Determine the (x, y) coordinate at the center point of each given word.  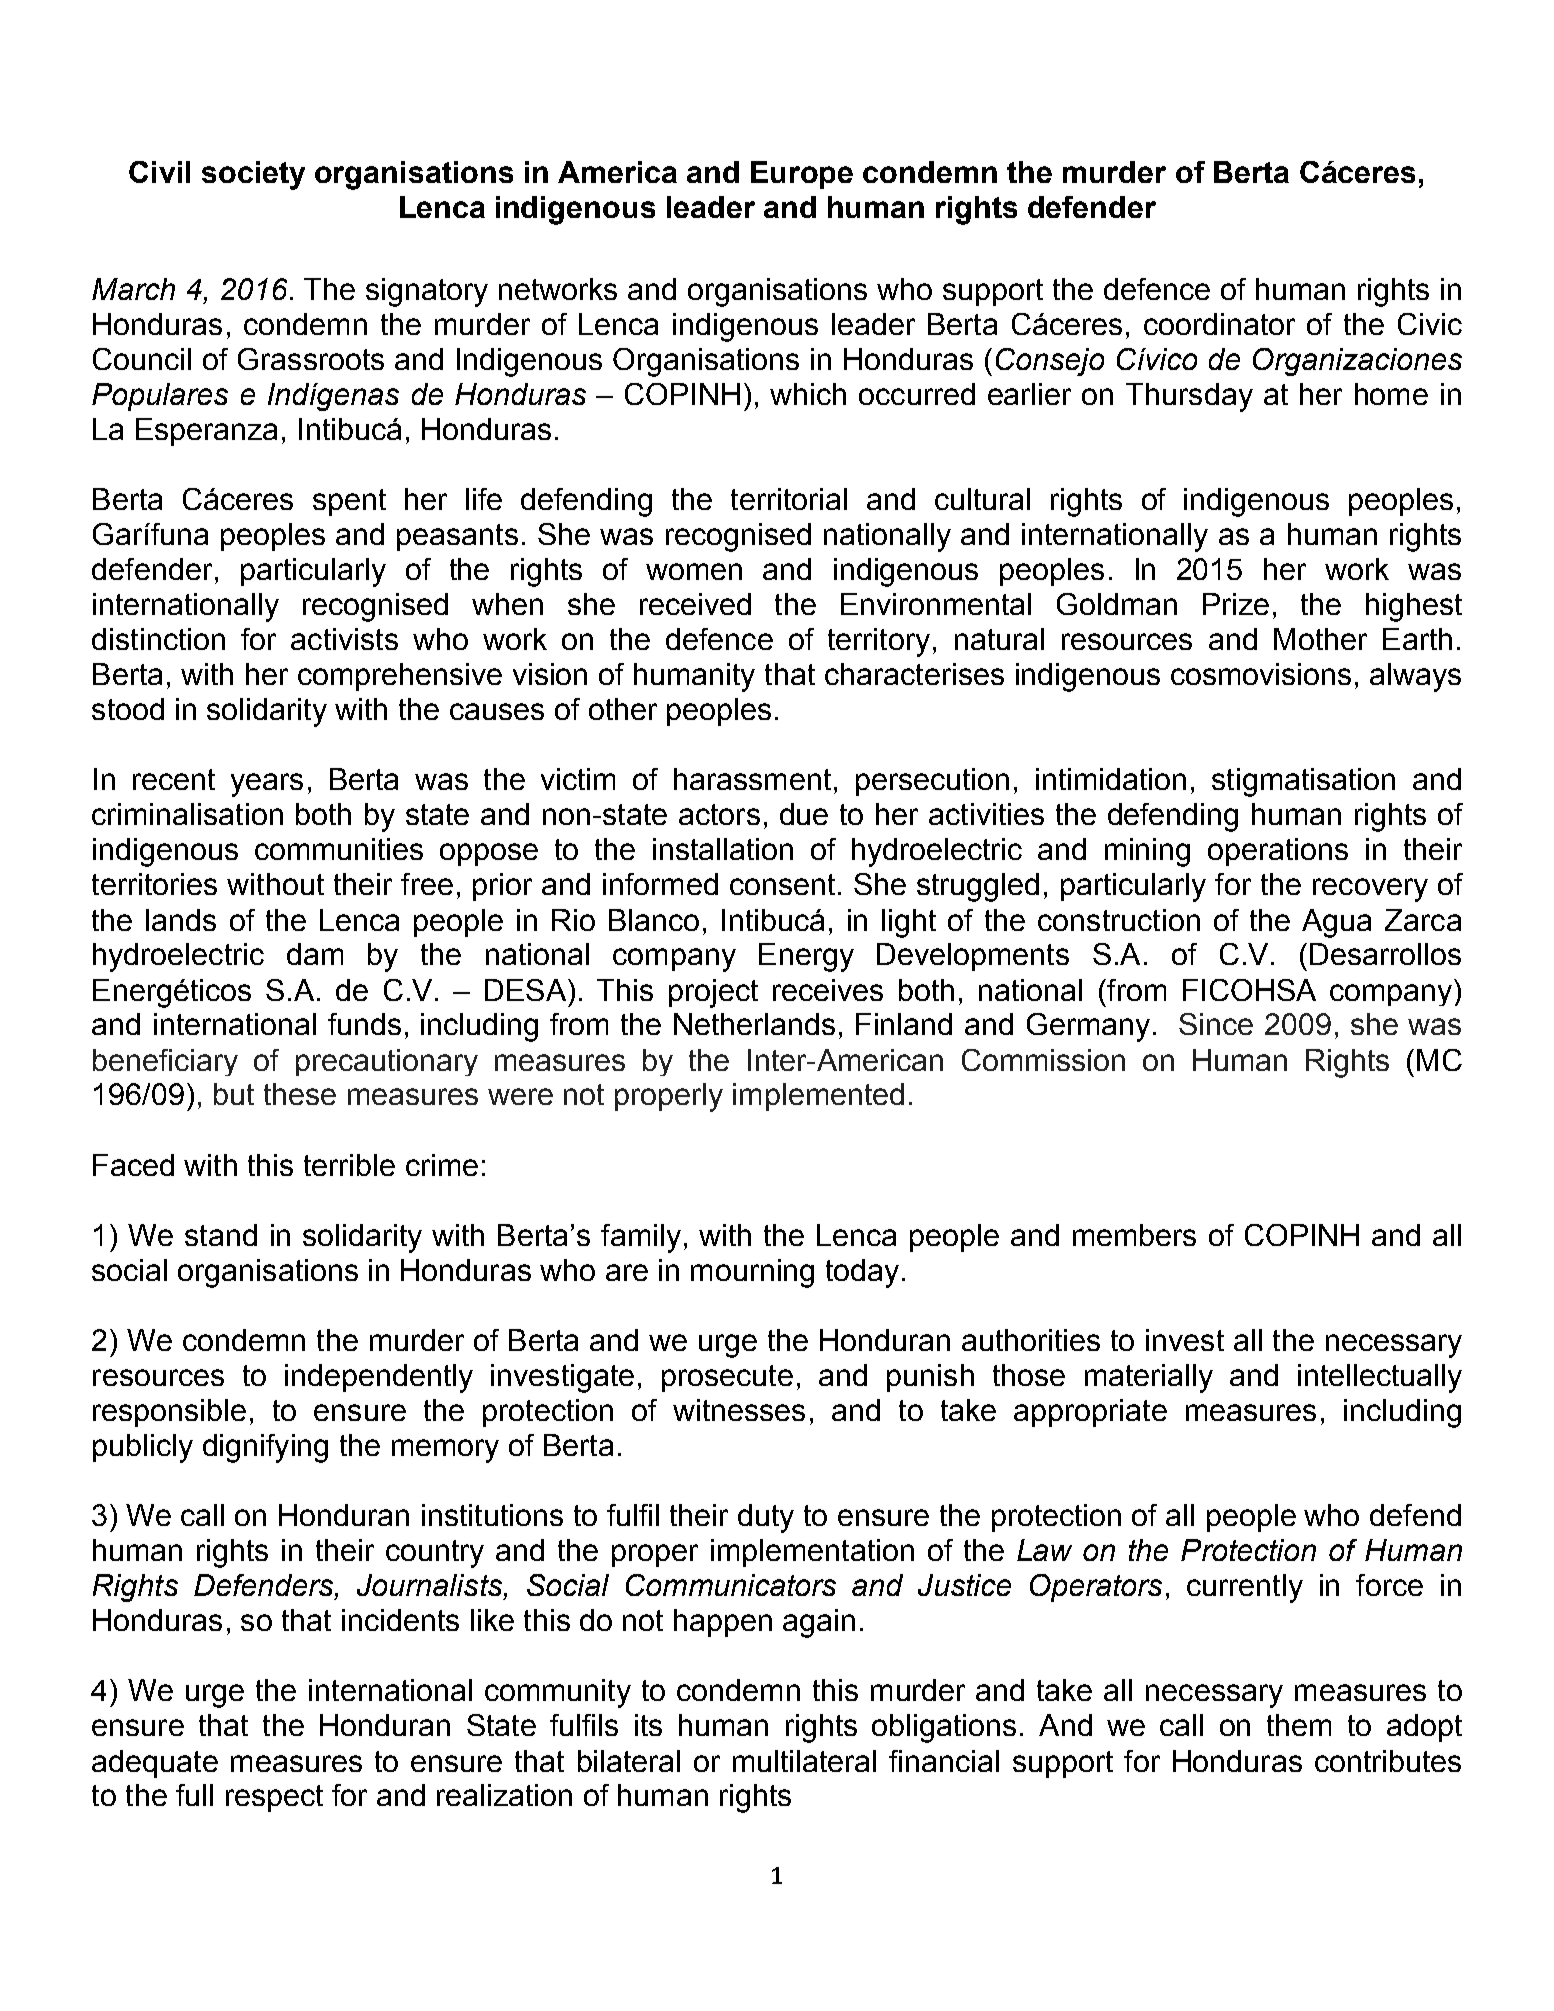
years (267, 785)
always (1415, 677)
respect (274, 1798)
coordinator (1219, 324)
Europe (802, 175)
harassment (752, 779)
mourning (752, 1273)
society (253, 175)
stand (221, 1235)
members (1134, 1235)
